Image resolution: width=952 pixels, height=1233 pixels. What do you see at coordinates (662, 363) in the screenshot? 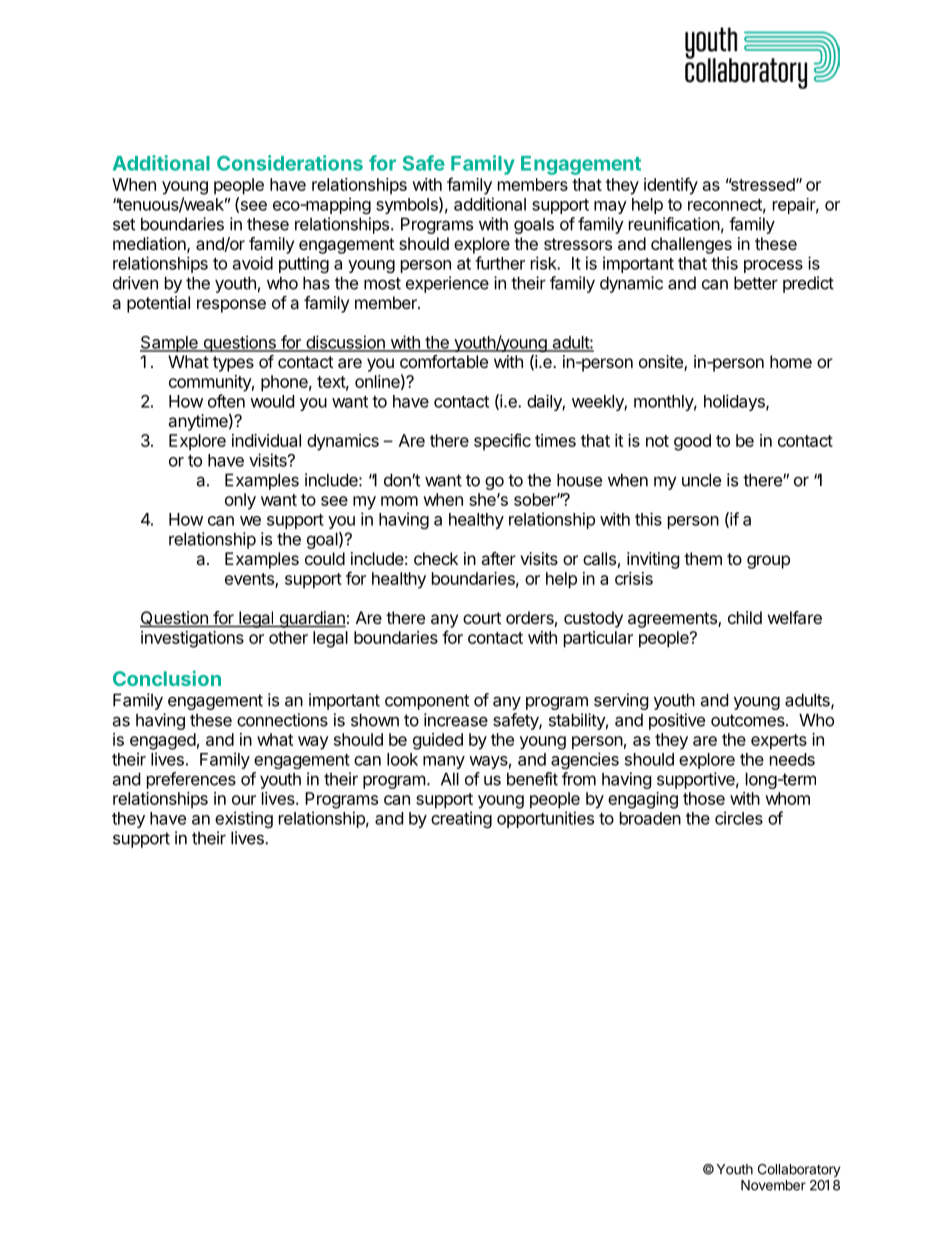
I see `onsite` at bounding box center [662, 363].
